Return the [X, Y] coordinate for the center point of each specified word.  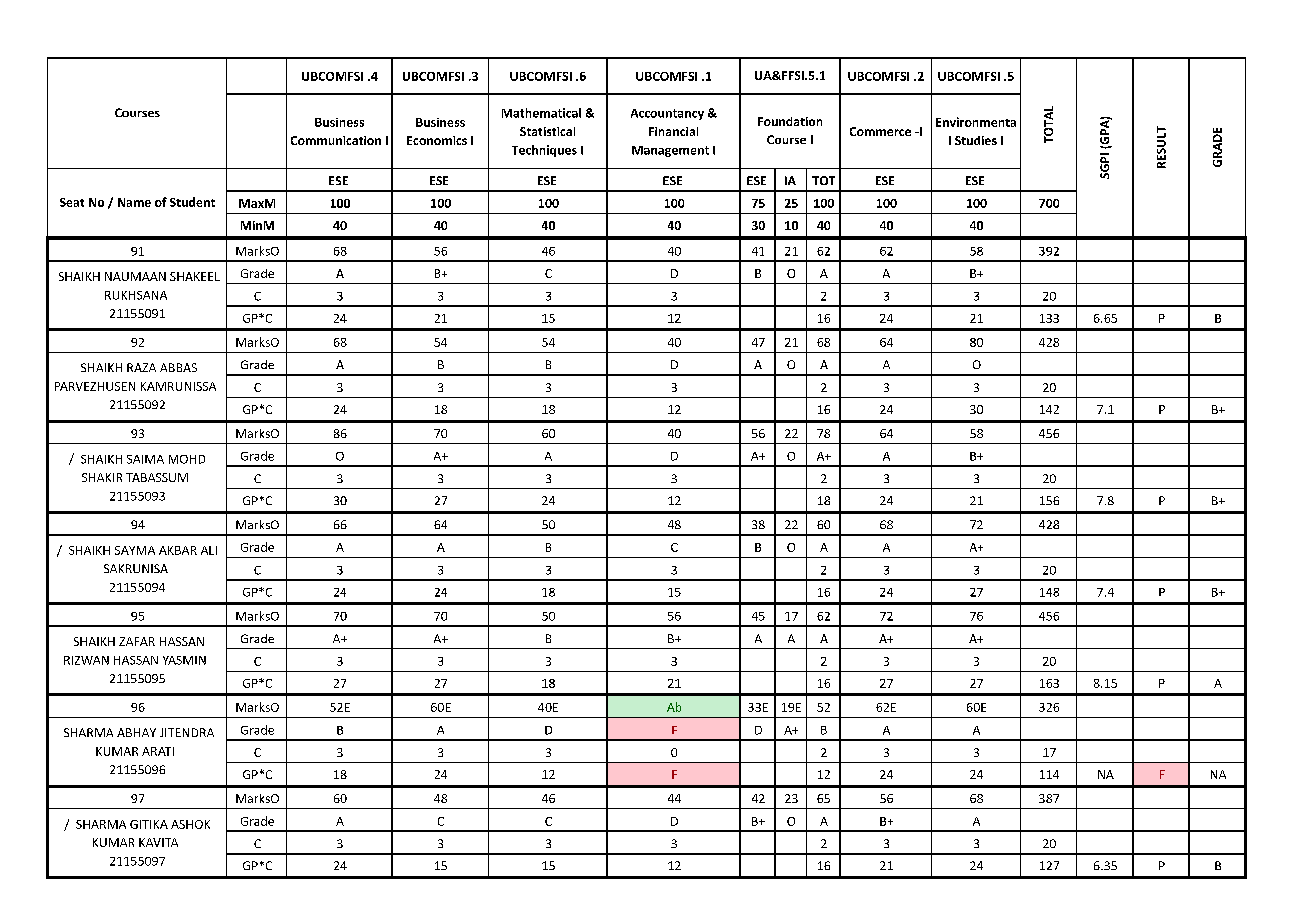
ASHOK [190, 824]
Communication [336, 140]
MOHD [187, 459]
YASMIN [184, 660]
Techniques [544, 151]
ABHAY [136, 732]
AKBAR [178, 550]
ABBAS [178, 367]
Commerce [880, 131]
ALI [209, 550]
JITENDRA [187, 732]
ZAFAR [137, 641]
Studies [976, 140]
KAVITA [158, 842]
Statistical [547, 131]
